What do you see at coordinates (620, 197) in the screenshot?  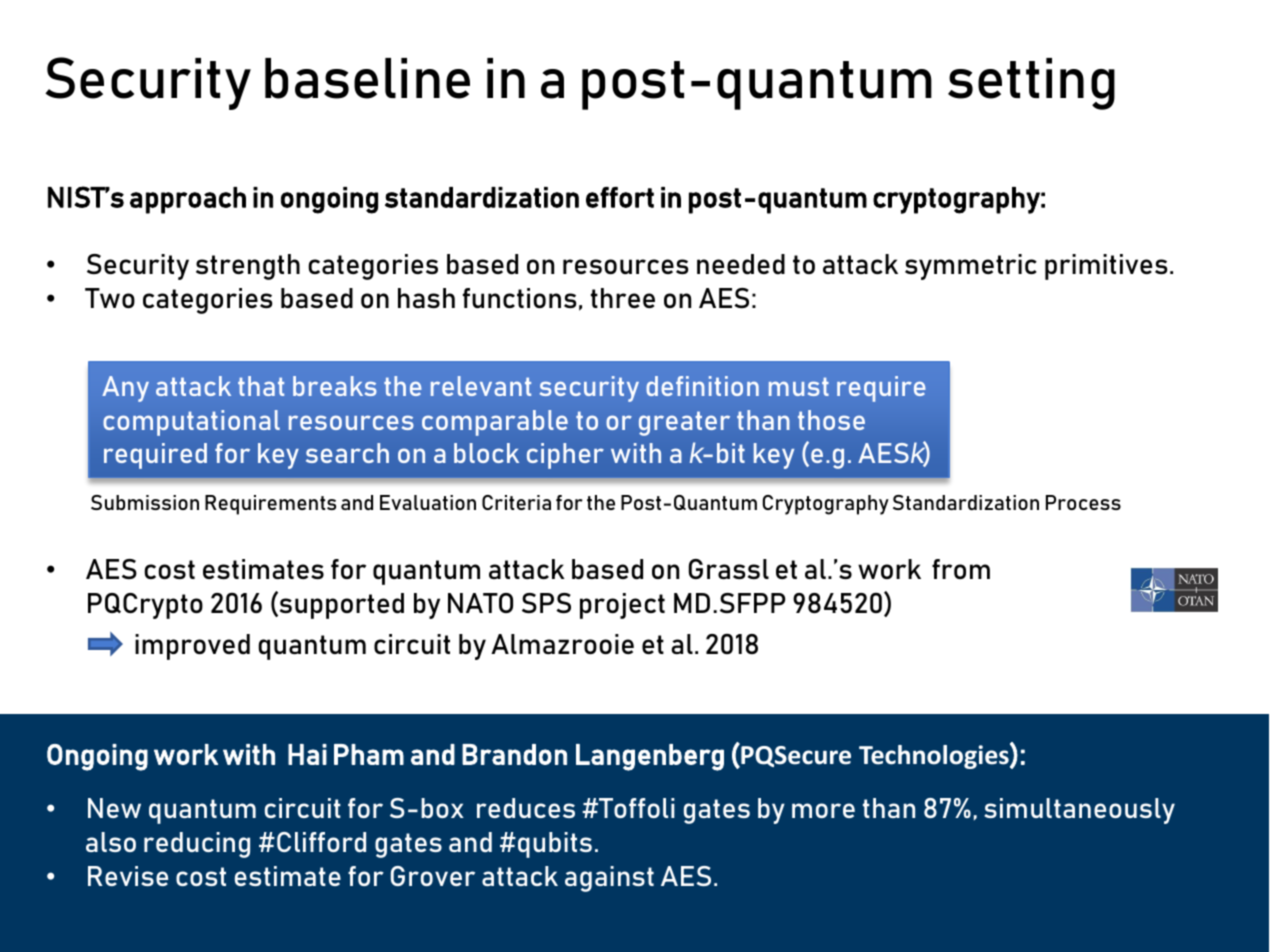 I see `effort` at bounding box center [620, 197].
